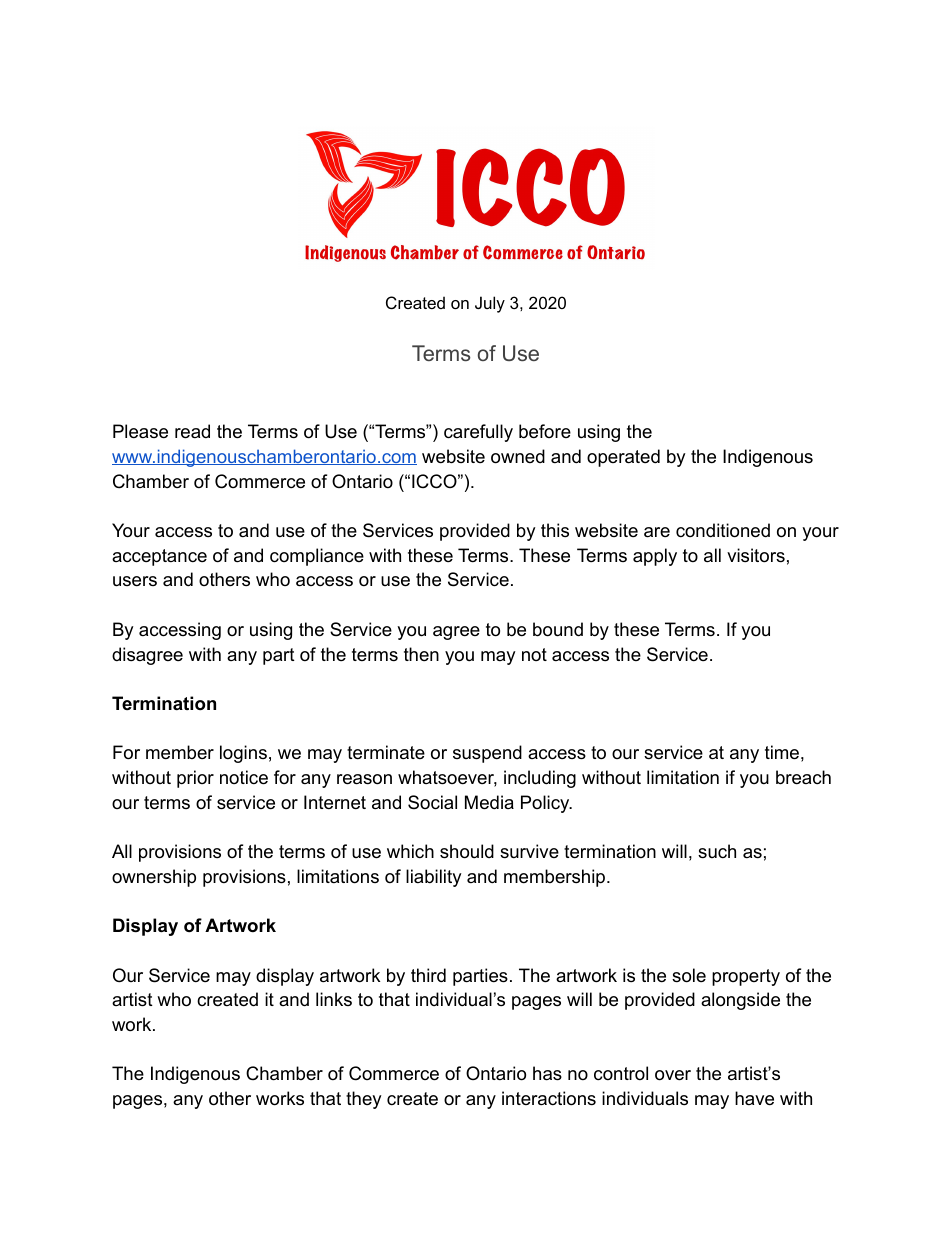 Image resolution: width=952 pixels, height=1233 pixels. What do you see at coordinates (243, 754) in the screenshot?
I see `logins` at bounding box center [243, 754].
